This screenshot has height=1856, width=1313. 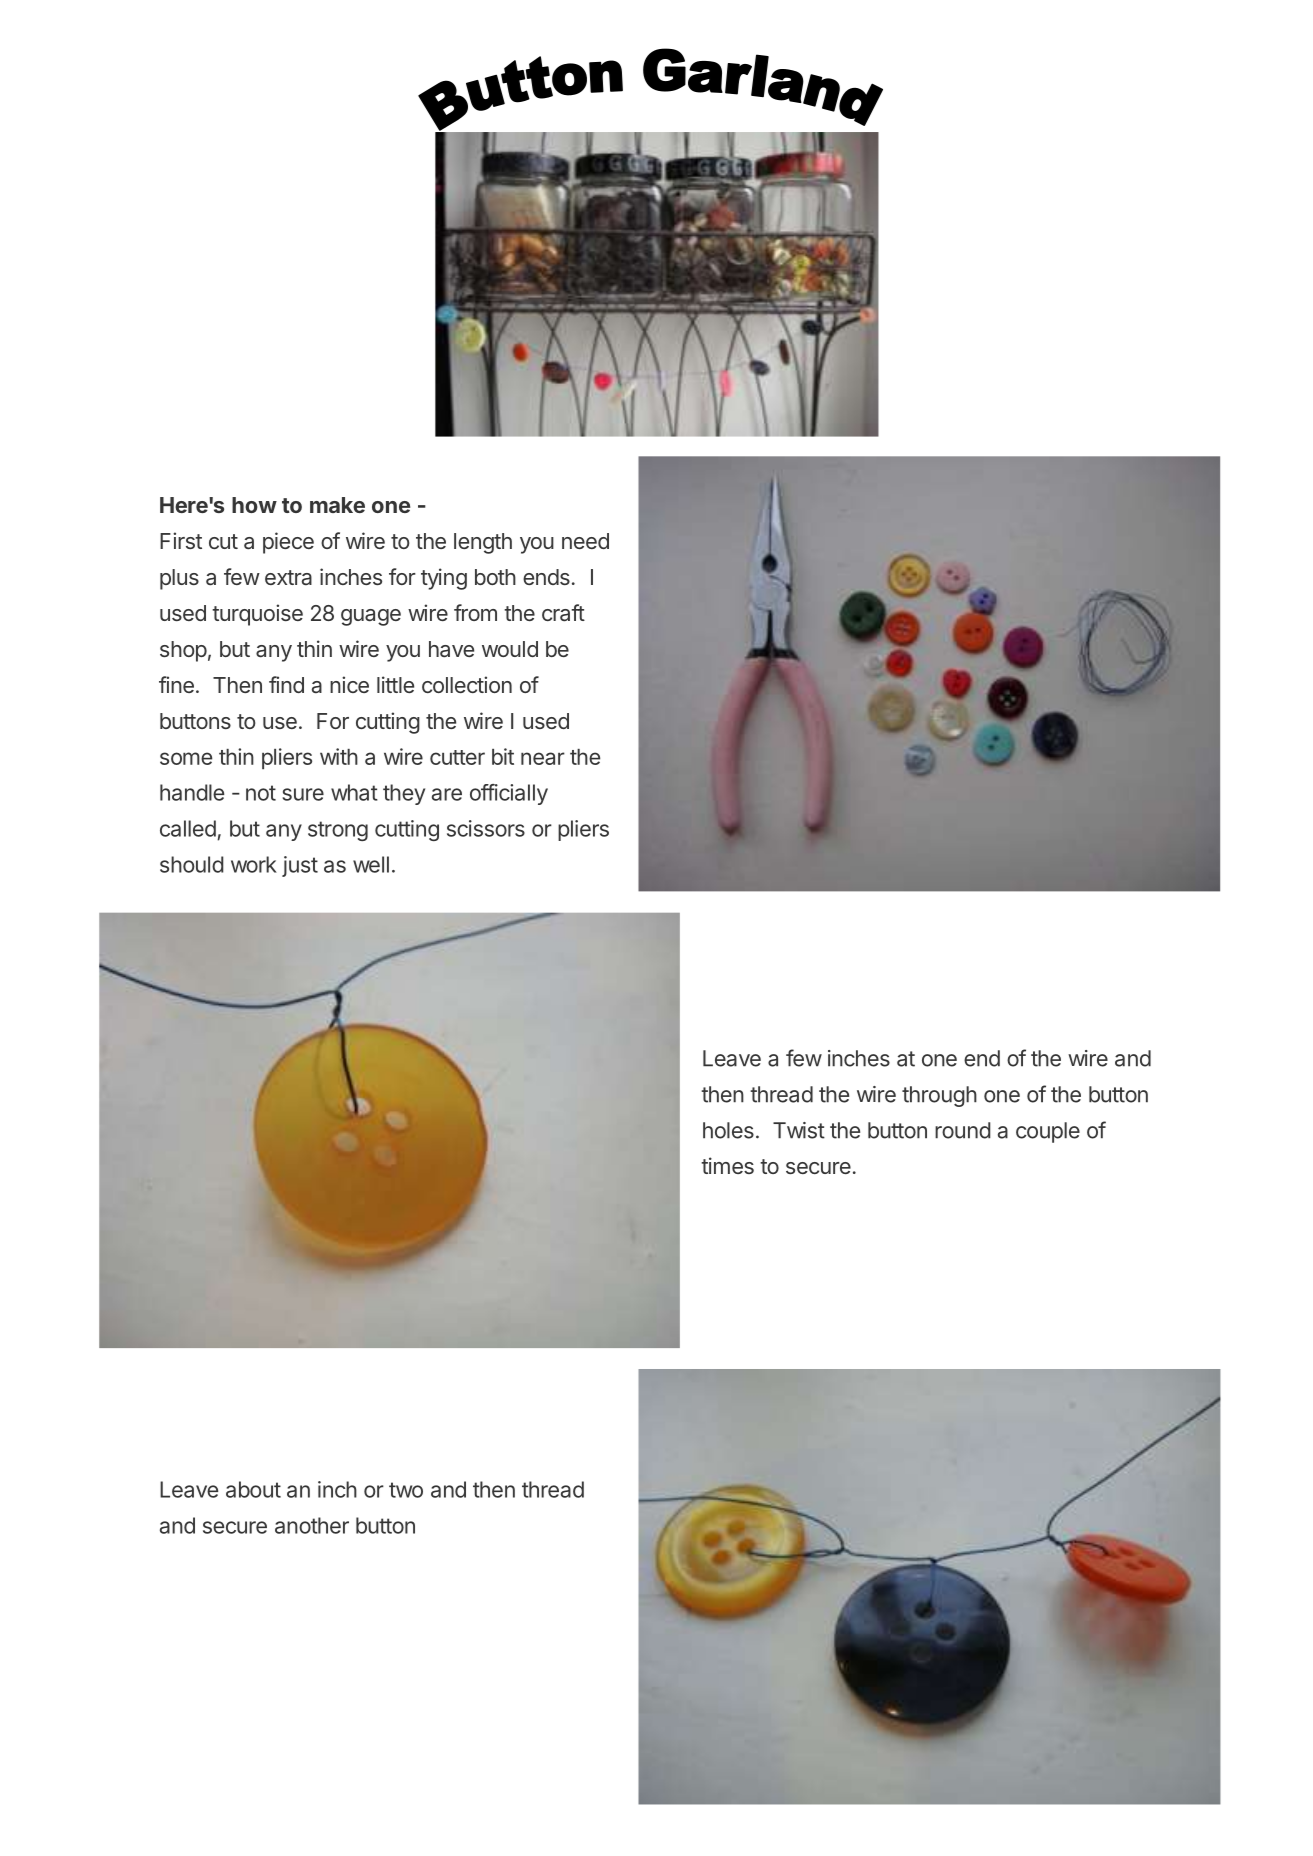 I want to click on holes, so click(x=728, y=1130).
